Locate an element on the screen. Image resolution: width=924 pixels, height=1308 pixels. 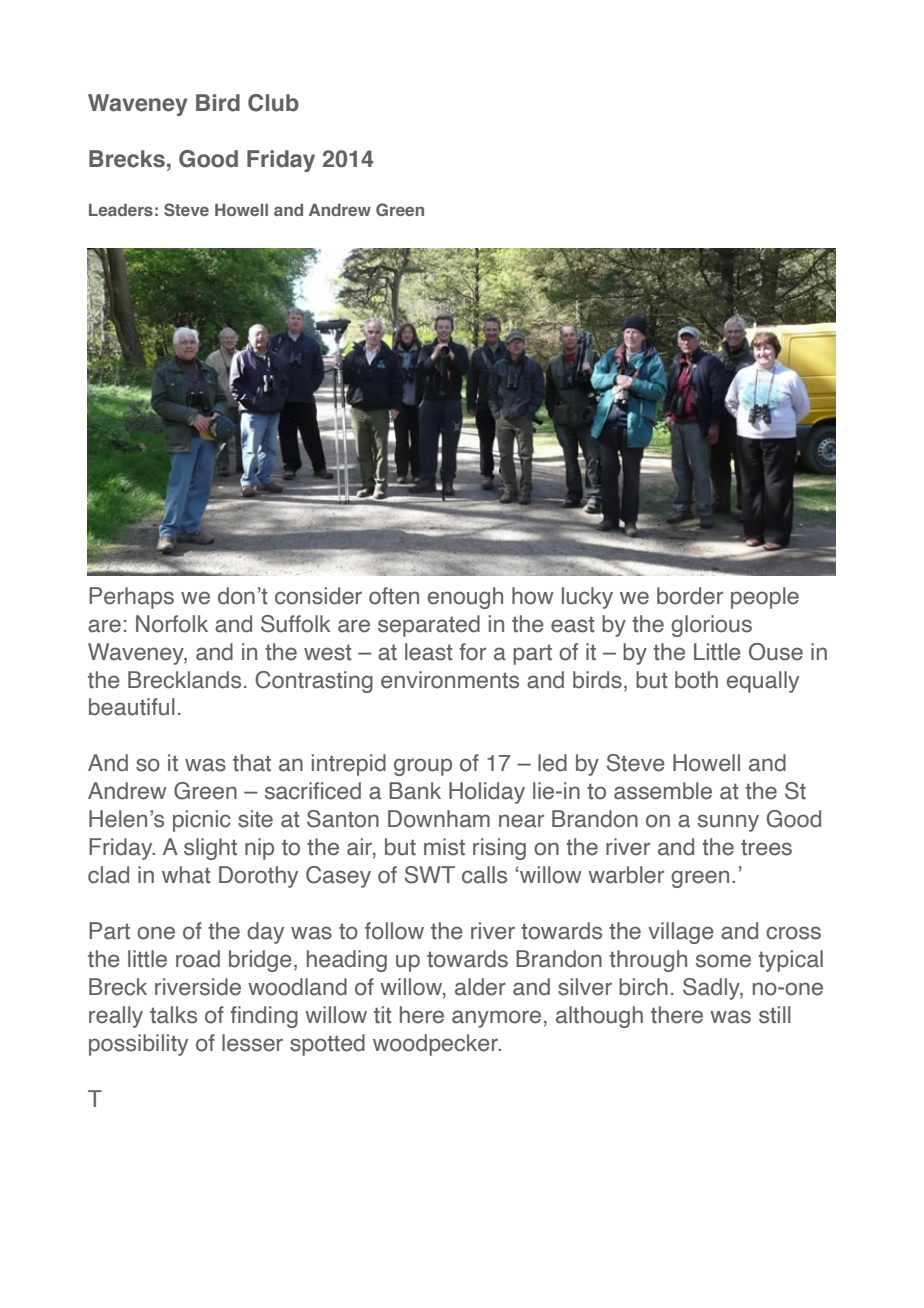
both is located at coordinates (696, 680).
